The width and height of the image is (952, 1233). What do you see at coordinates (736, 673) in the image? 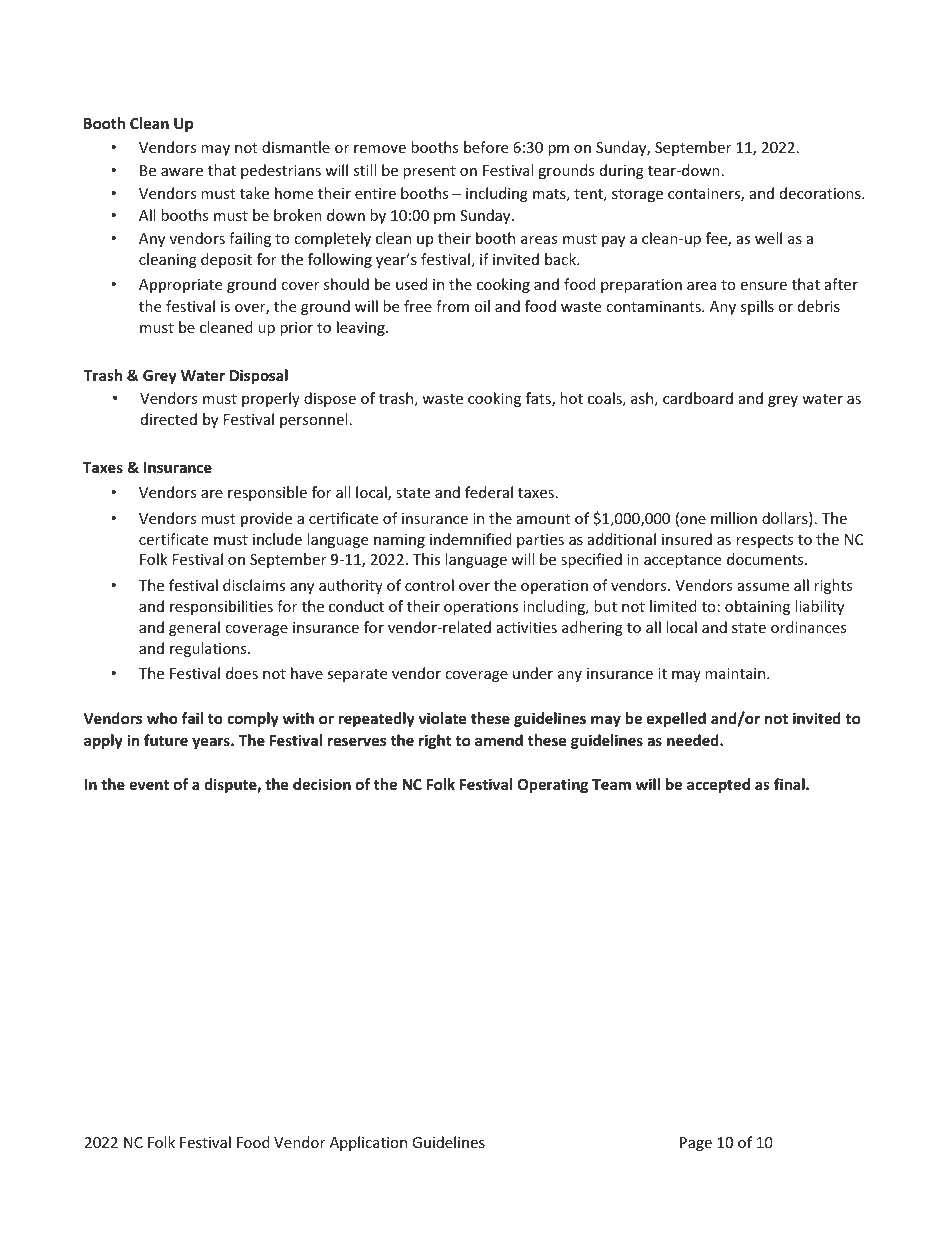
I see `maintain` at bounding box center [736, 673].
